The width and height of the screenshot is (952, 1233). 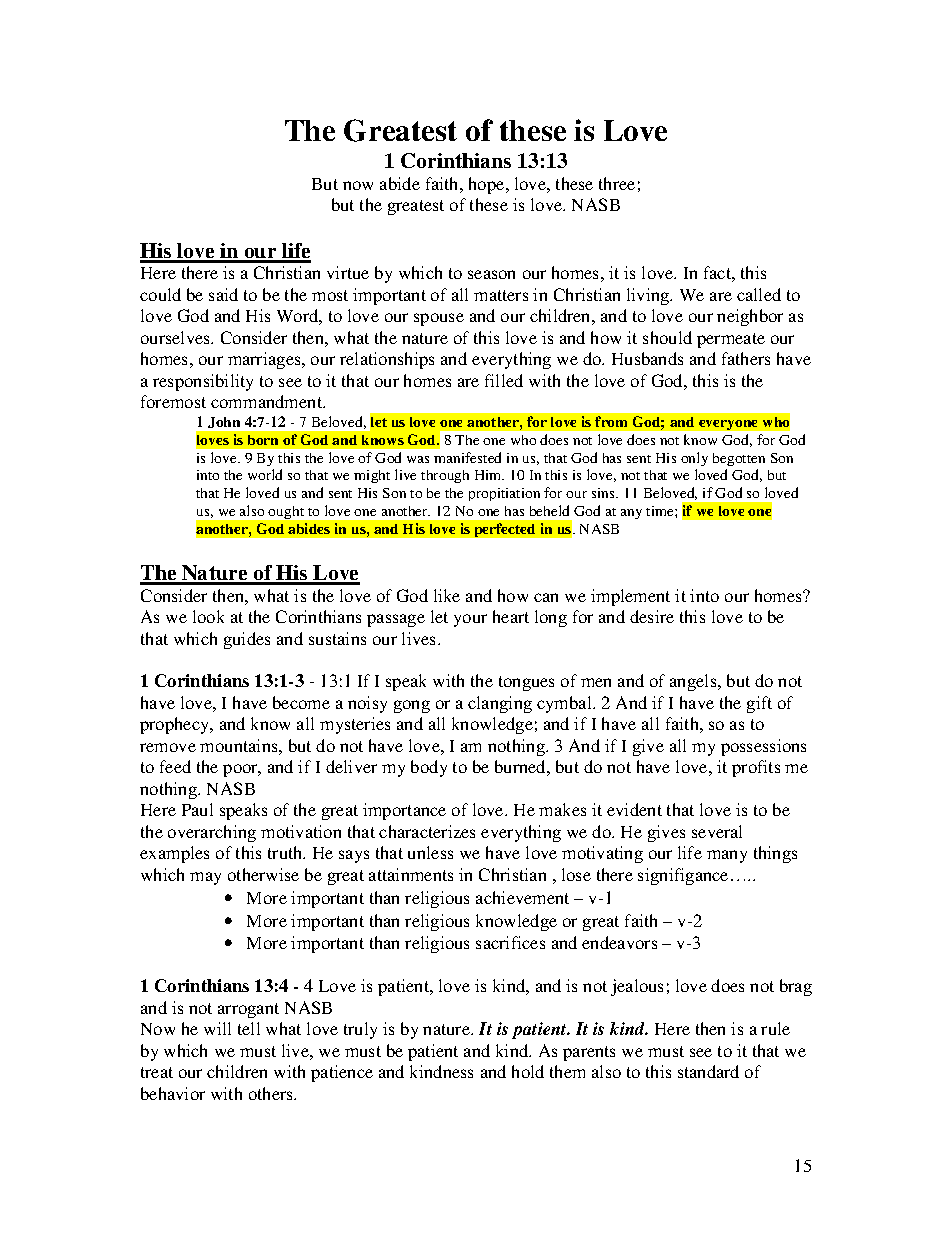 I want to click on said, so click(x=223, y=294).
